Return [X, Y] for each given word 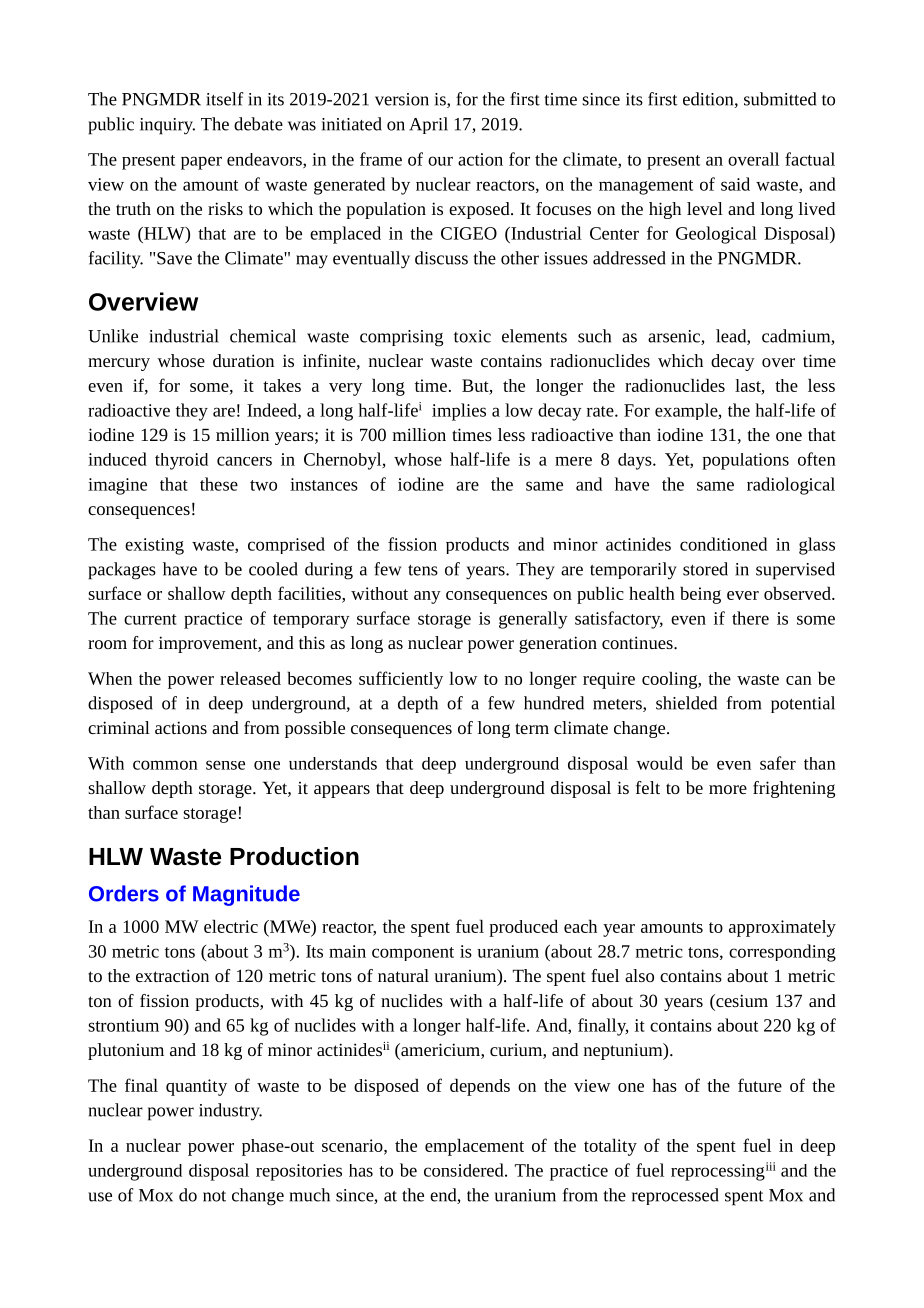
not [214, 1196]
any [427, 597]
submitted [780, 99]
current [150, 619]
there [750, 618]
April [428, 125]
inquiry [167, 126]
